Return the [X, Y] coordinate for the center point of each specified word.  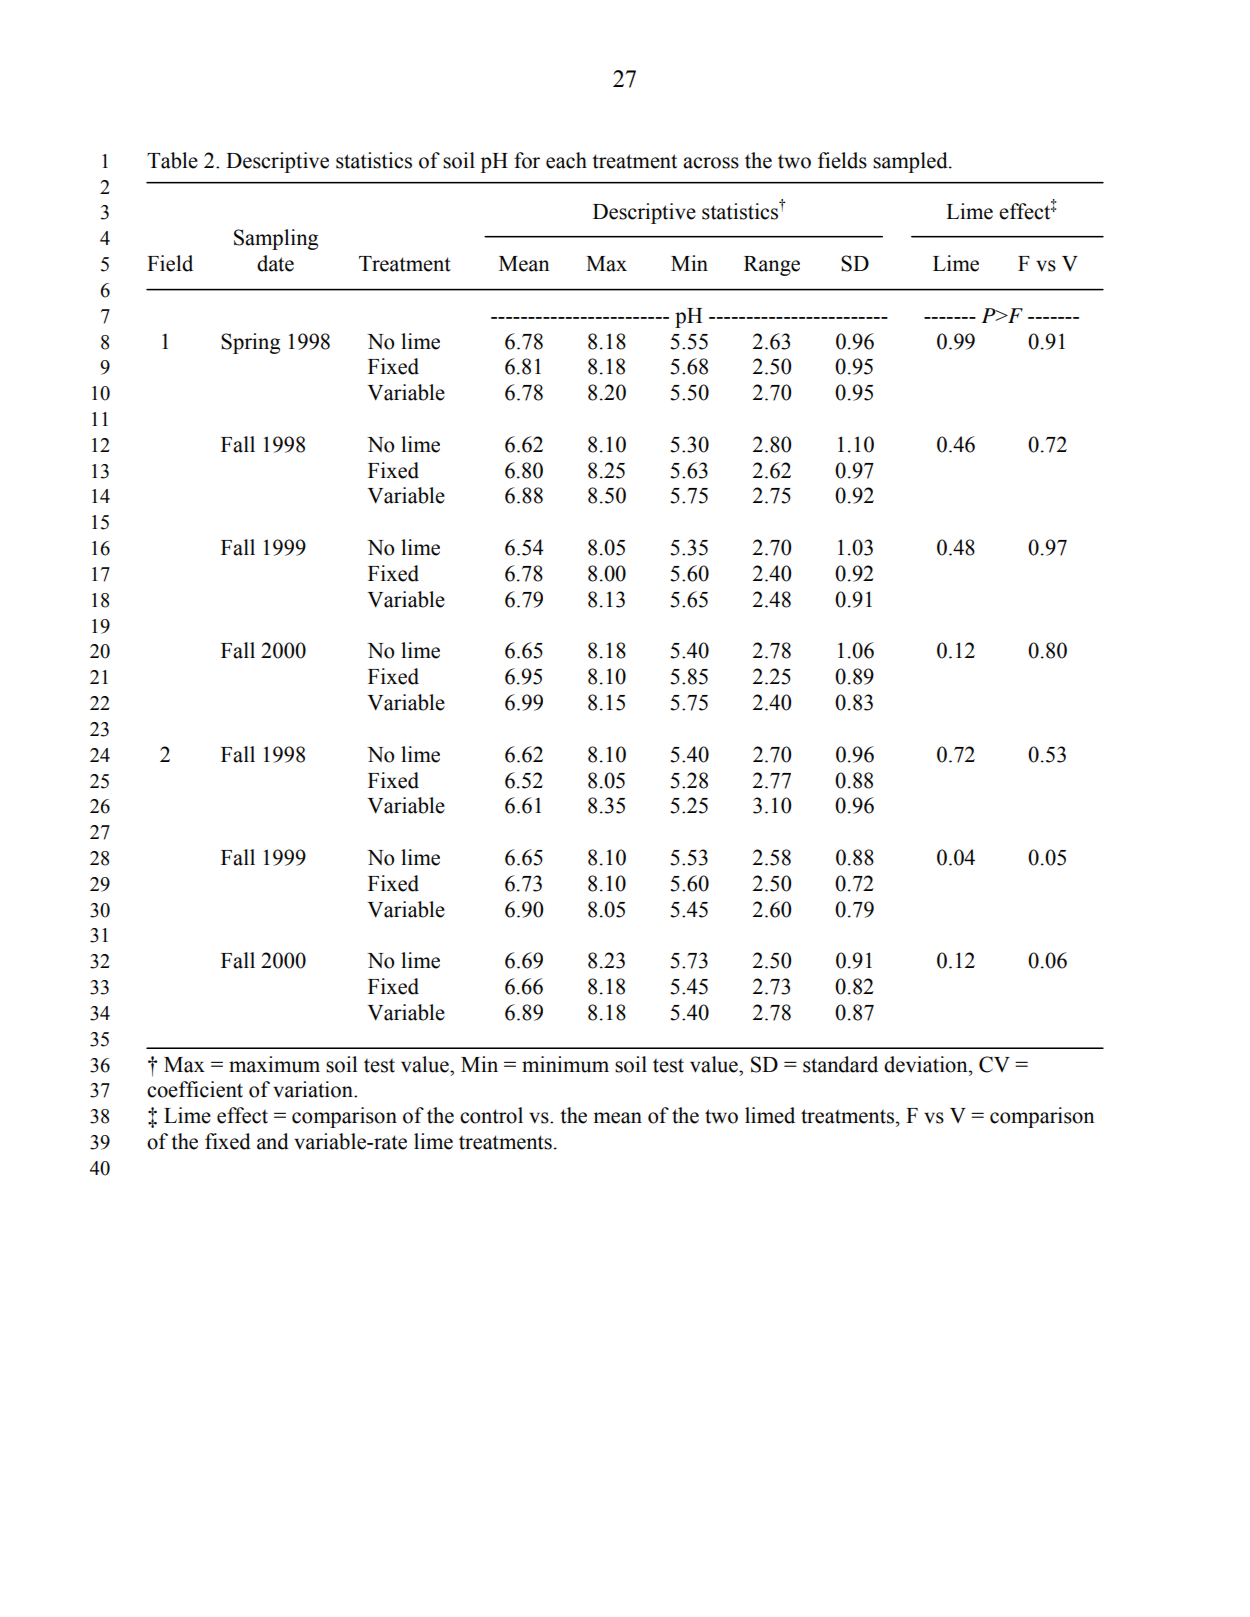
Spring [250, 343]
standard [840, 1064]
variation [314, 1089]
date [275, 263]
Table [172, 160]
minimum [565, 1064]
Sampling [276, 239]
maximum [274, 1064]
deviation [927, 1064]
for [527, 160]
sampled [911, 162]
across [711, 163]
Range [772, 266]
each [566, 160]
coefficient [195, 1089]
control [491, 1115]
